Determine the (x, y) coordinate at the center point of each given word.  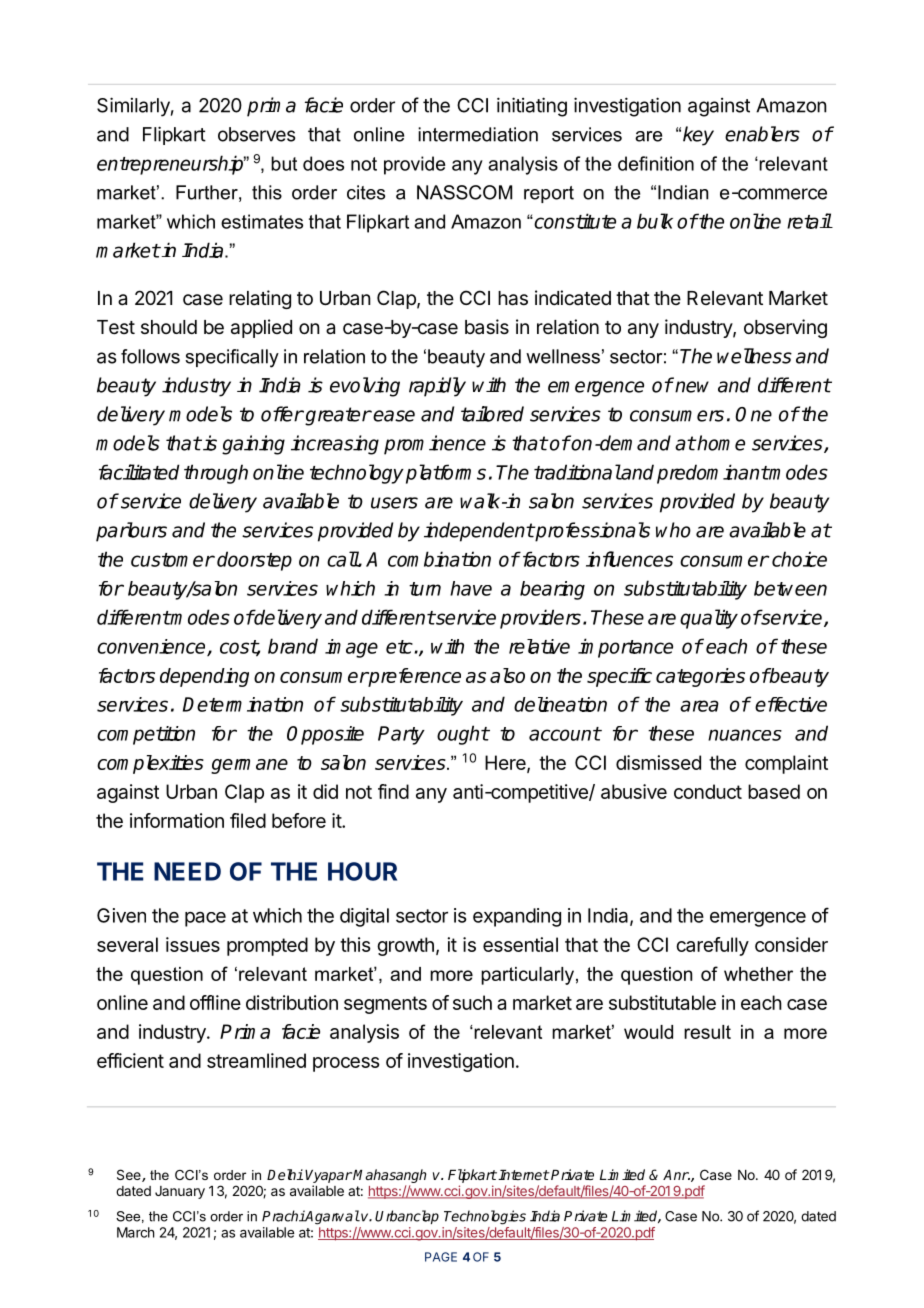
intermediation (478, 134)
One (753, 414)
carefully (712, 946)
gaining (253, 445)
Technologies (485, 1217)
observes (257, 134)
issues (193, 944)
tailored (492, 414)
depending (204, 677)
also (507, 675)
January (180, 1192)
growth (405, 946)
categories (700, 677)
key (698, 136)
